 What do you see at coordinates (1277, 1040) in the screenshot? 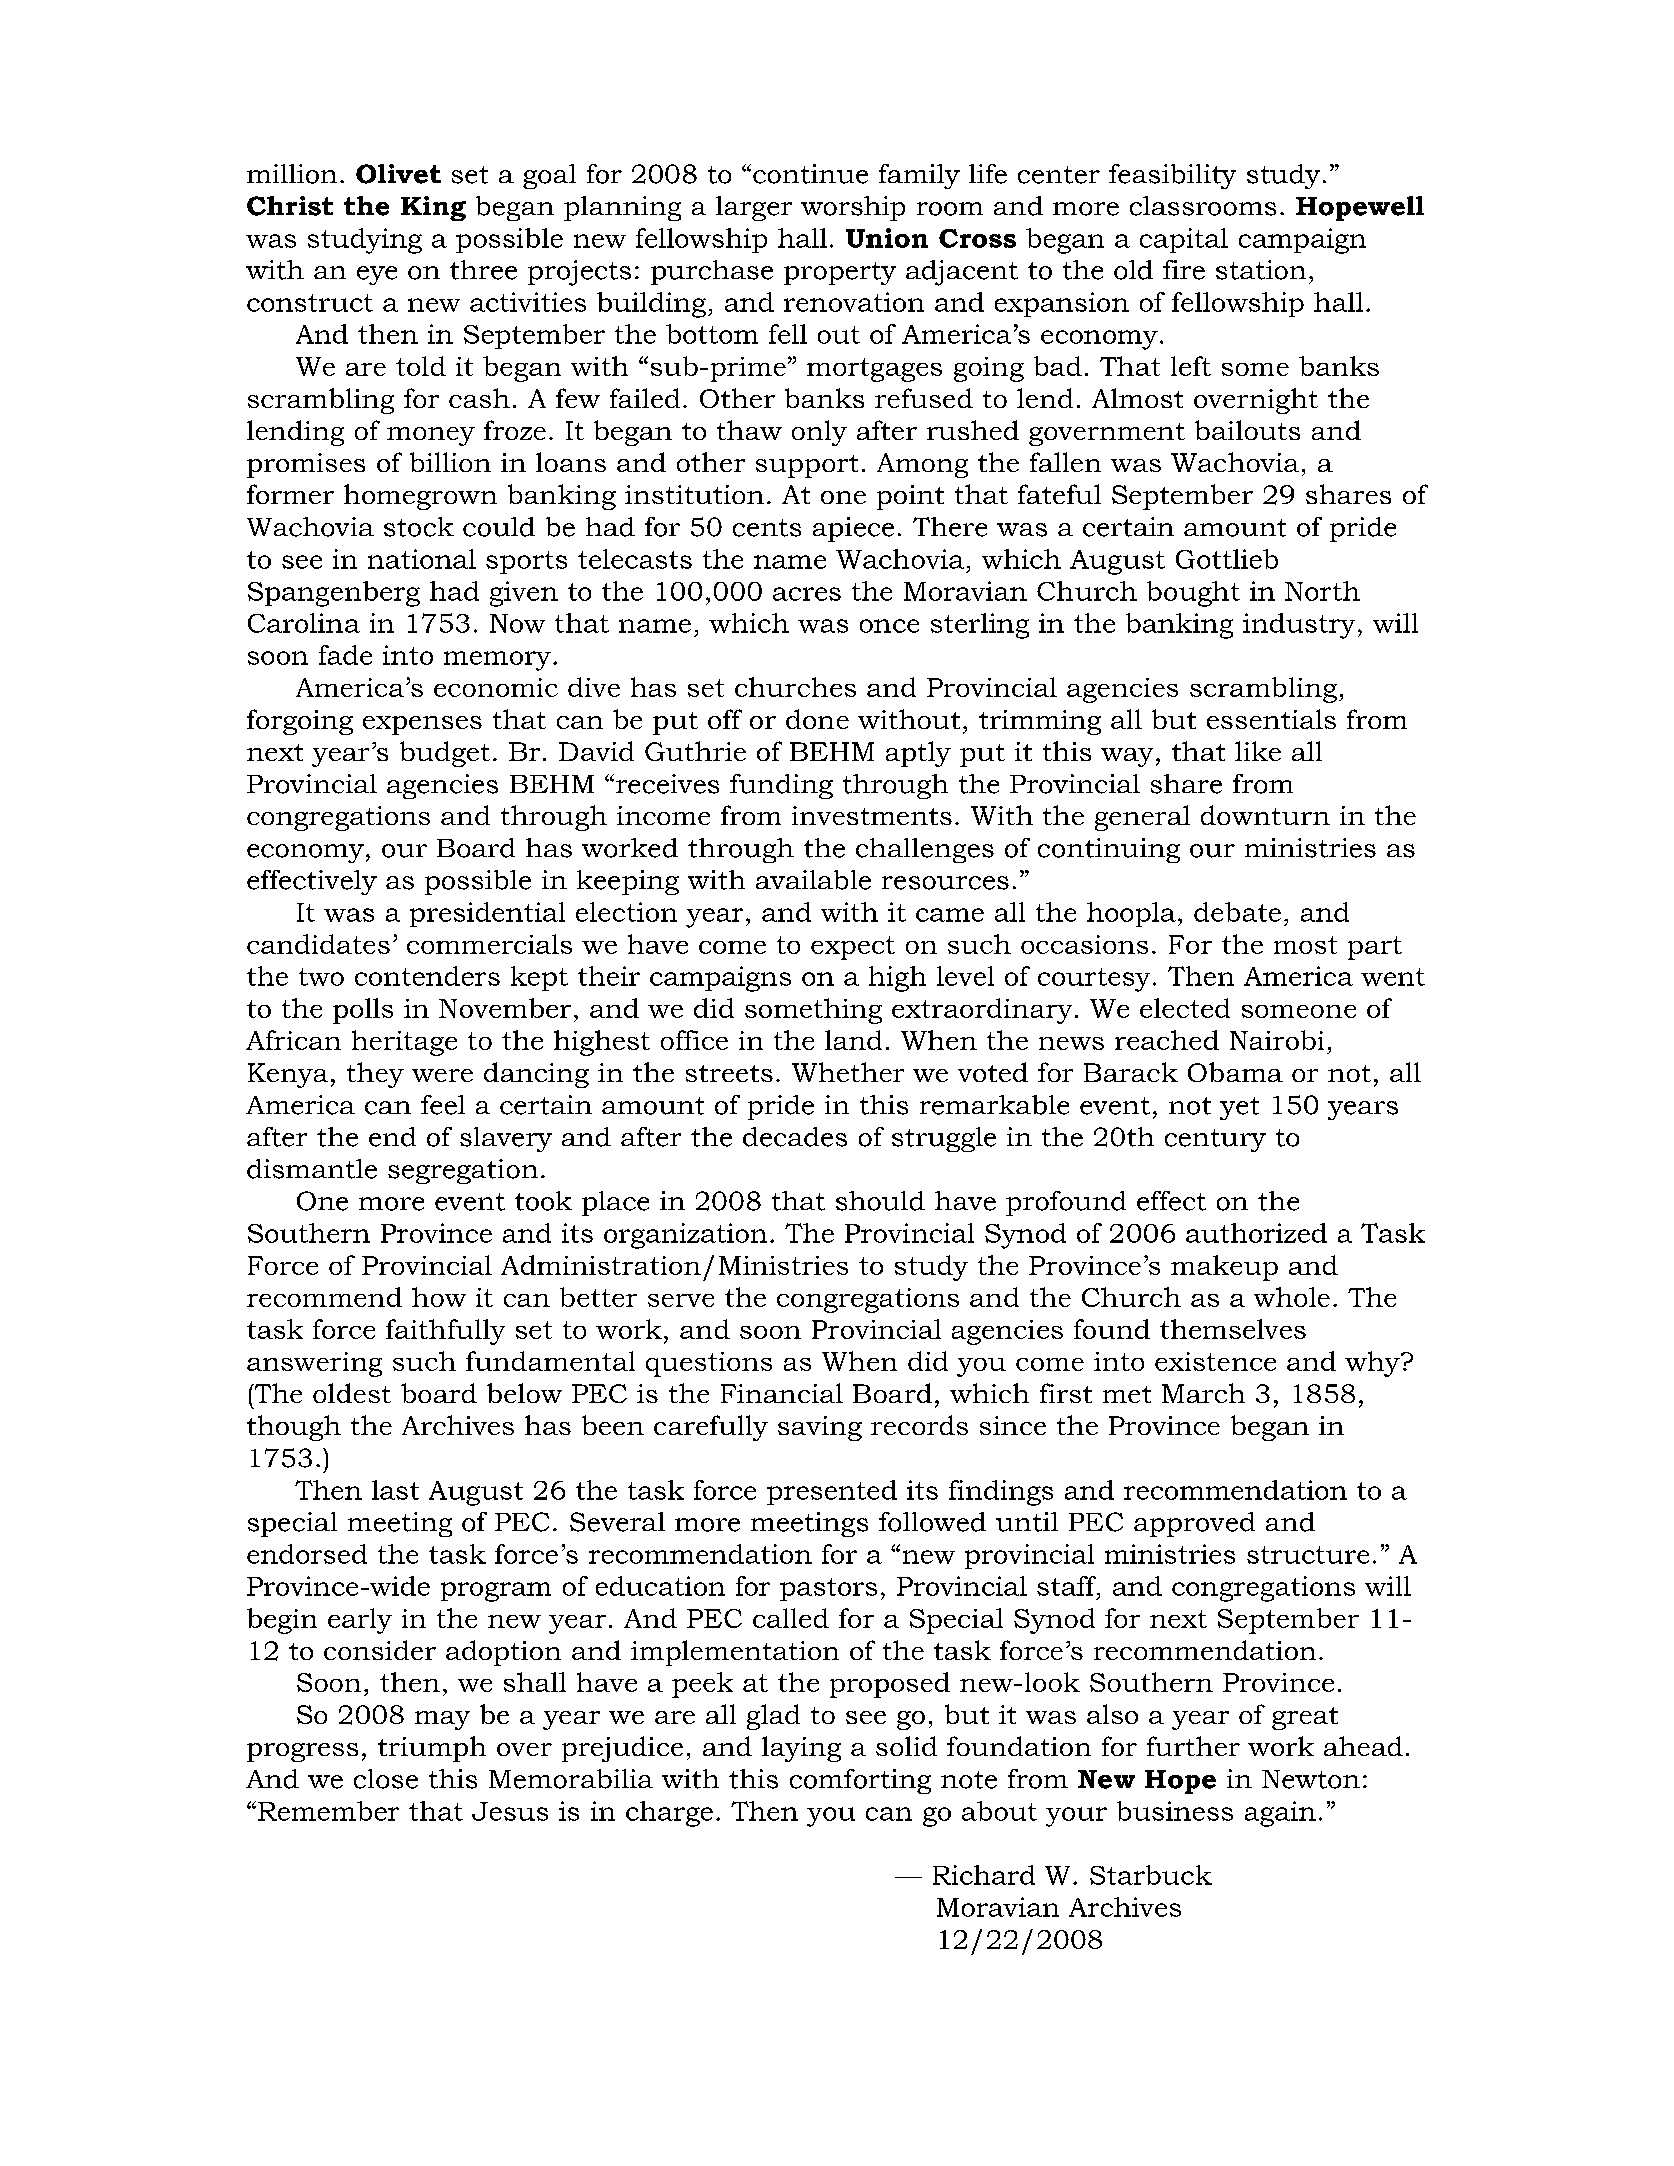
I see `Nairobi` at bounding box center [1277, 1040].
